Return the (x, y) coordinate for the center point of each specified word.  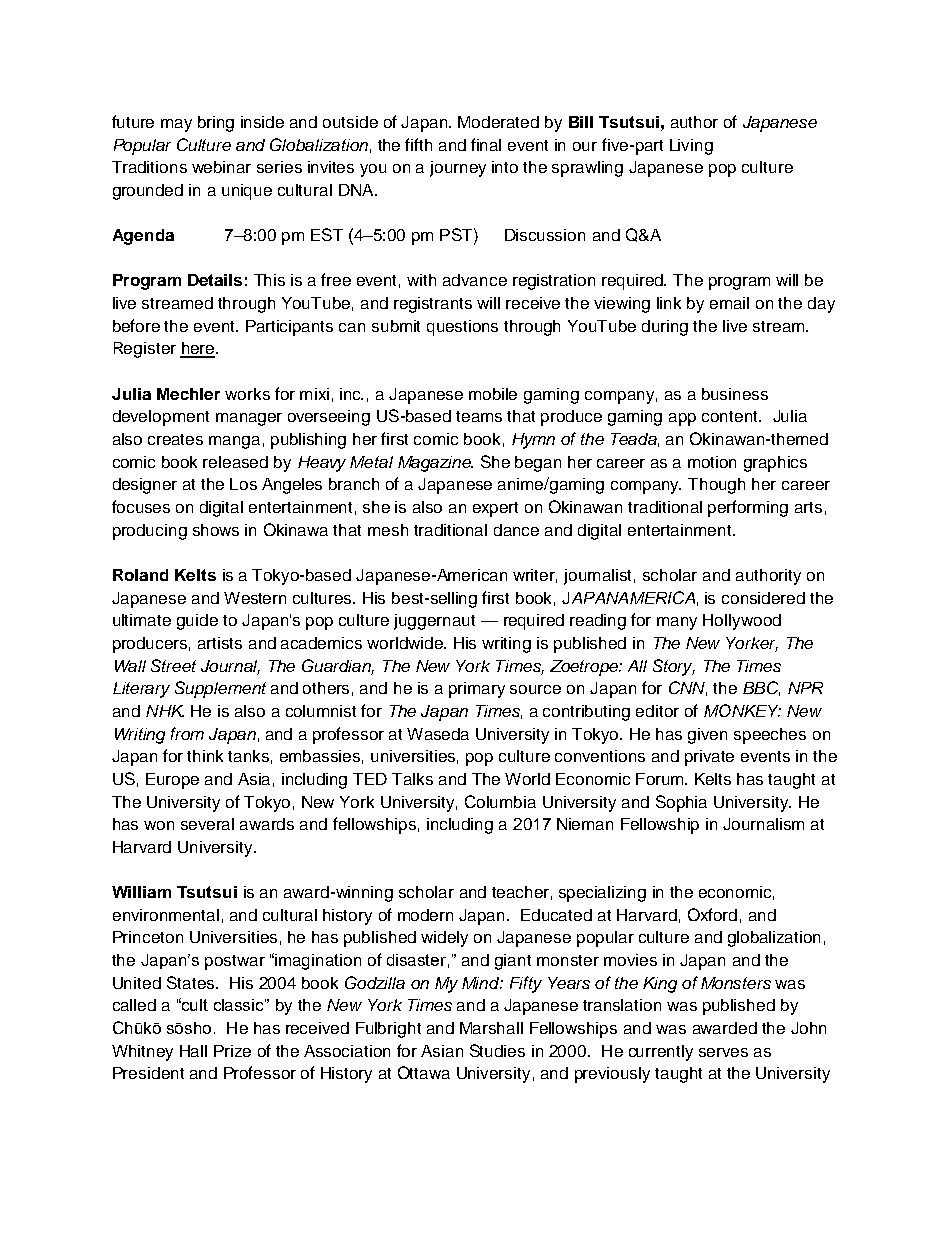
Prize (232, 1051)
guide (197, 622)
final (486, 144)
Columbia (500, 801)
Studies (497, 1050)
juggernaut (434, 622)
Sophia (681, 803)
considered (763, 598)
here (198, 349)
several (207, 824)
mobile (493, 394)
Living (691, 147)
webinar (221, 167)
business (735, 394)
